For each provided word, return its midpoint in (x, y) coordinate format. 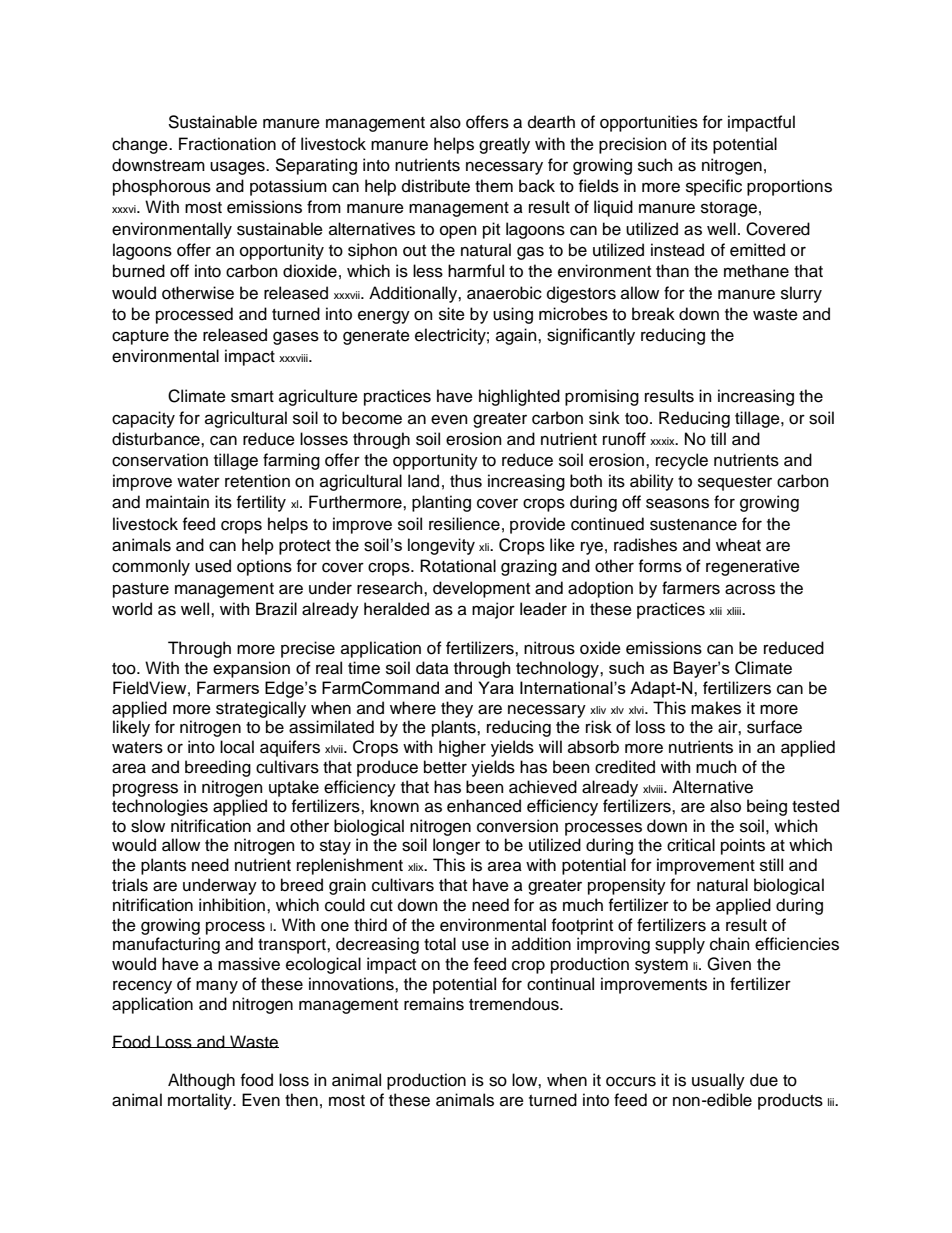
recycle (682, 461)
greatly (504, 145)
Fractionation (227, 144)
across (750, 589)
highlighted (519, 397)
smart (252, 397)
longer (456, 846)
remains (434, 1004)
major (493, 610)
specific (714, 187)
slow (148, 826)
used (213, 566)
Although (201, 1081)
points (743, 846)
